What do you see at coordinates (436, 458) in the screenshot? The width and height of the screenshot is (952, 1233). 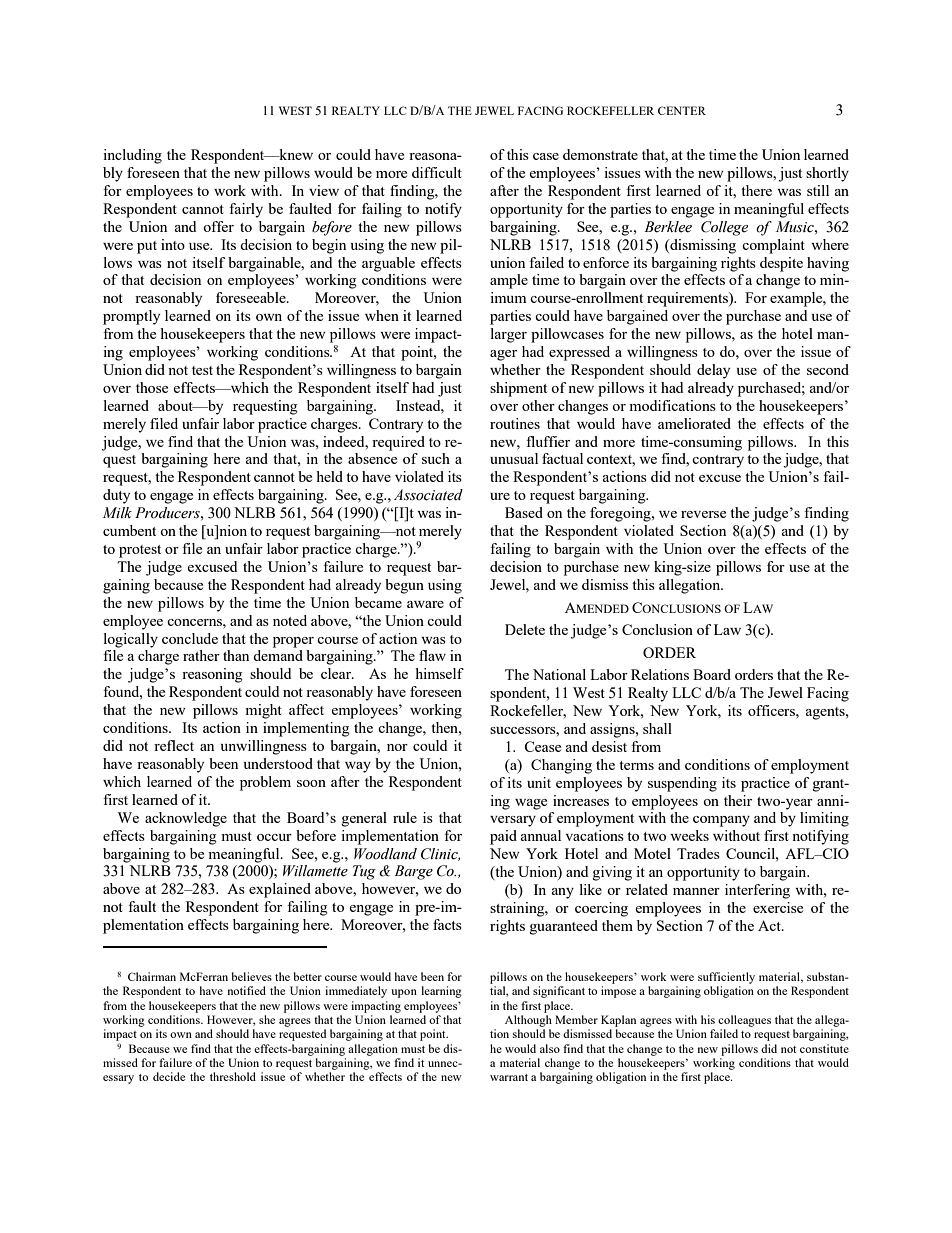 I see `such` at bounding box center [436, 458].
